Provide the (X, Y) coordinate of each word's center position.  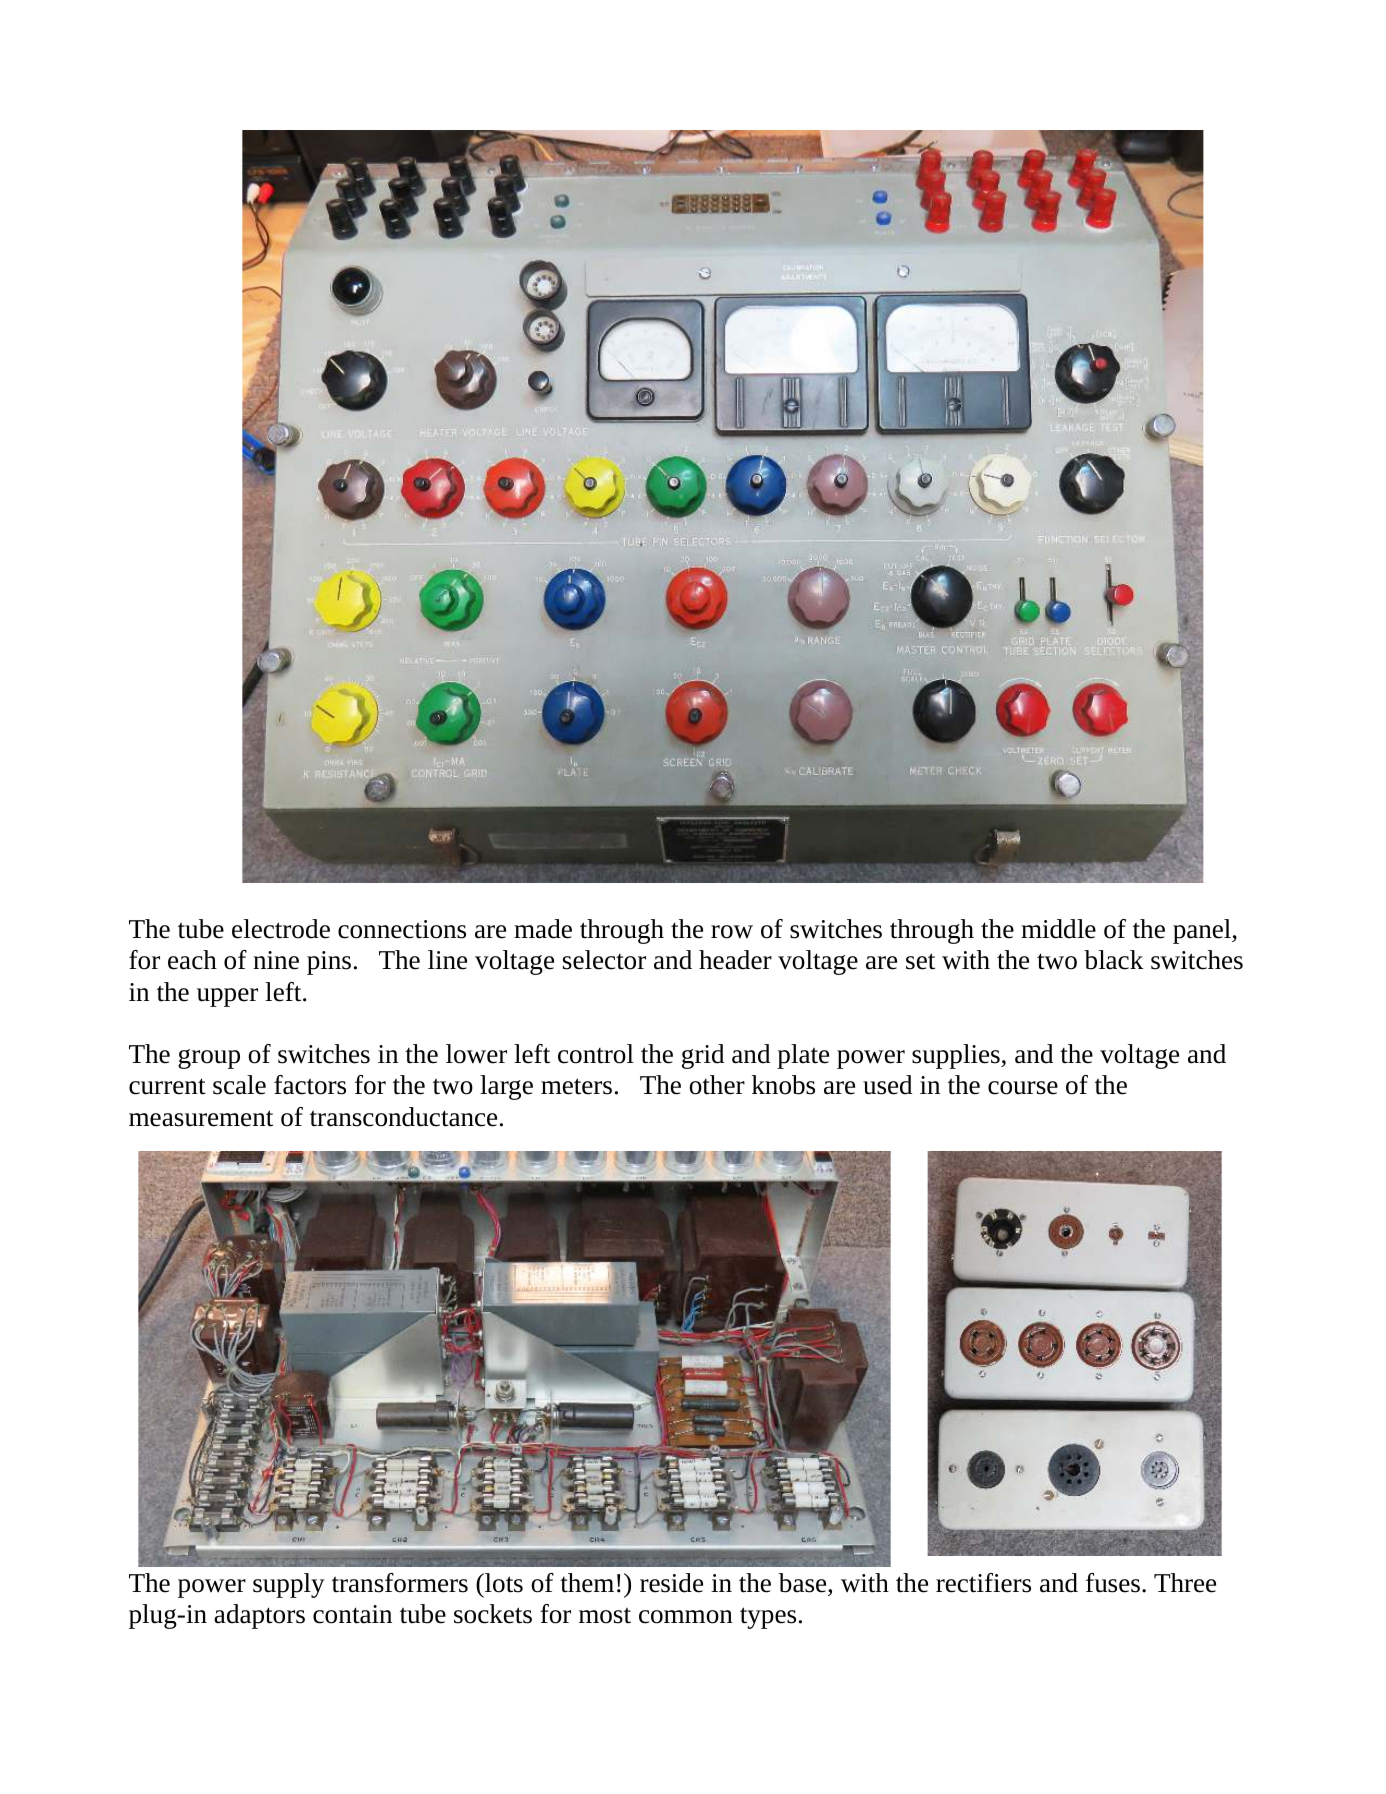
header (735, 960)
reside (671, 1583)
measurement (201, 1118)
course (1023, 1088)
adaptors (259, 1616)
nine (276, 960)
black (1114, 960)
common (686, 1617)
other (717, 1085)
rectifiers (983, 1583)
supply (289, 1585)
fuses (1113, 1583)
